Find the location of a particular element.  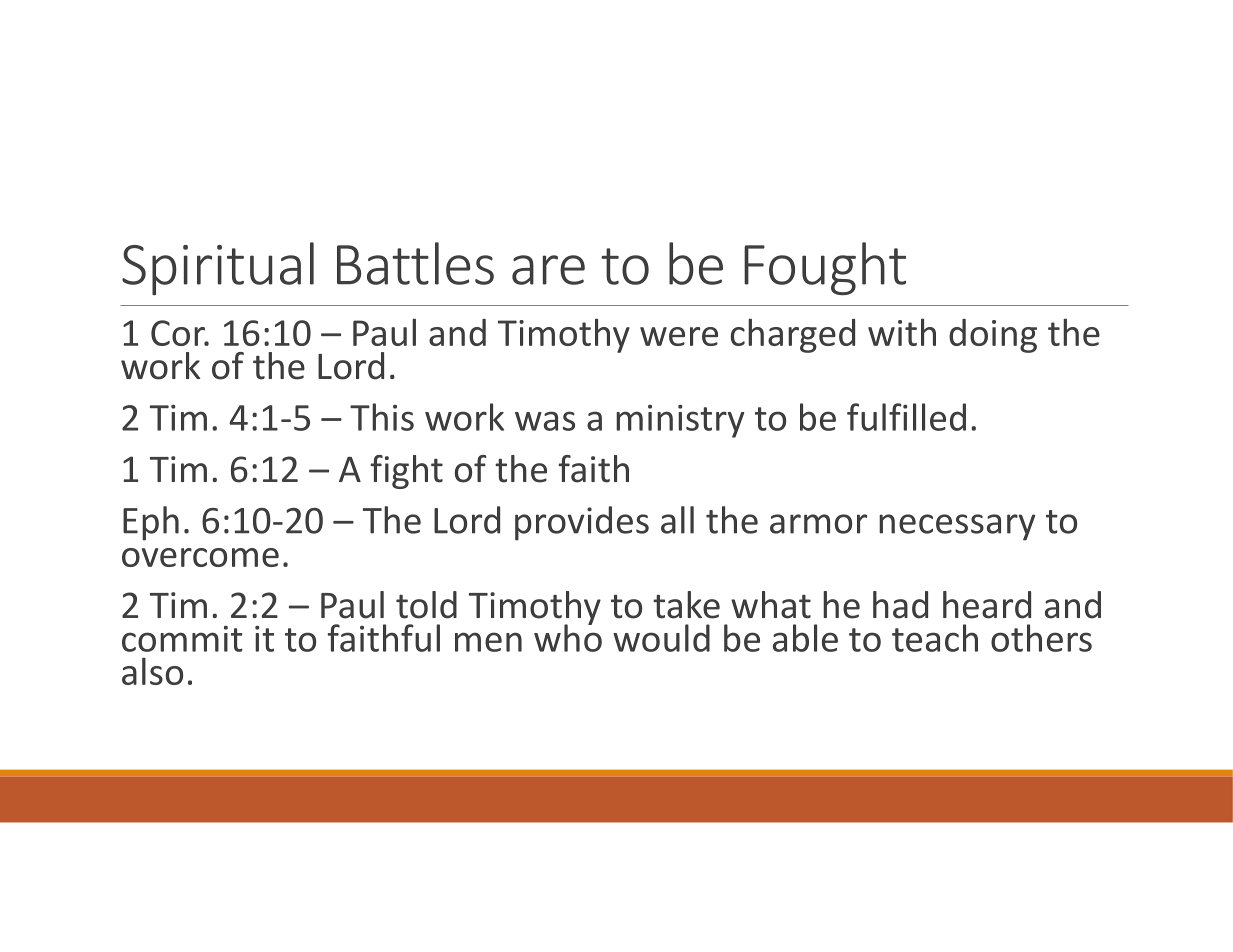

are is located at coordinates (548, 270).
